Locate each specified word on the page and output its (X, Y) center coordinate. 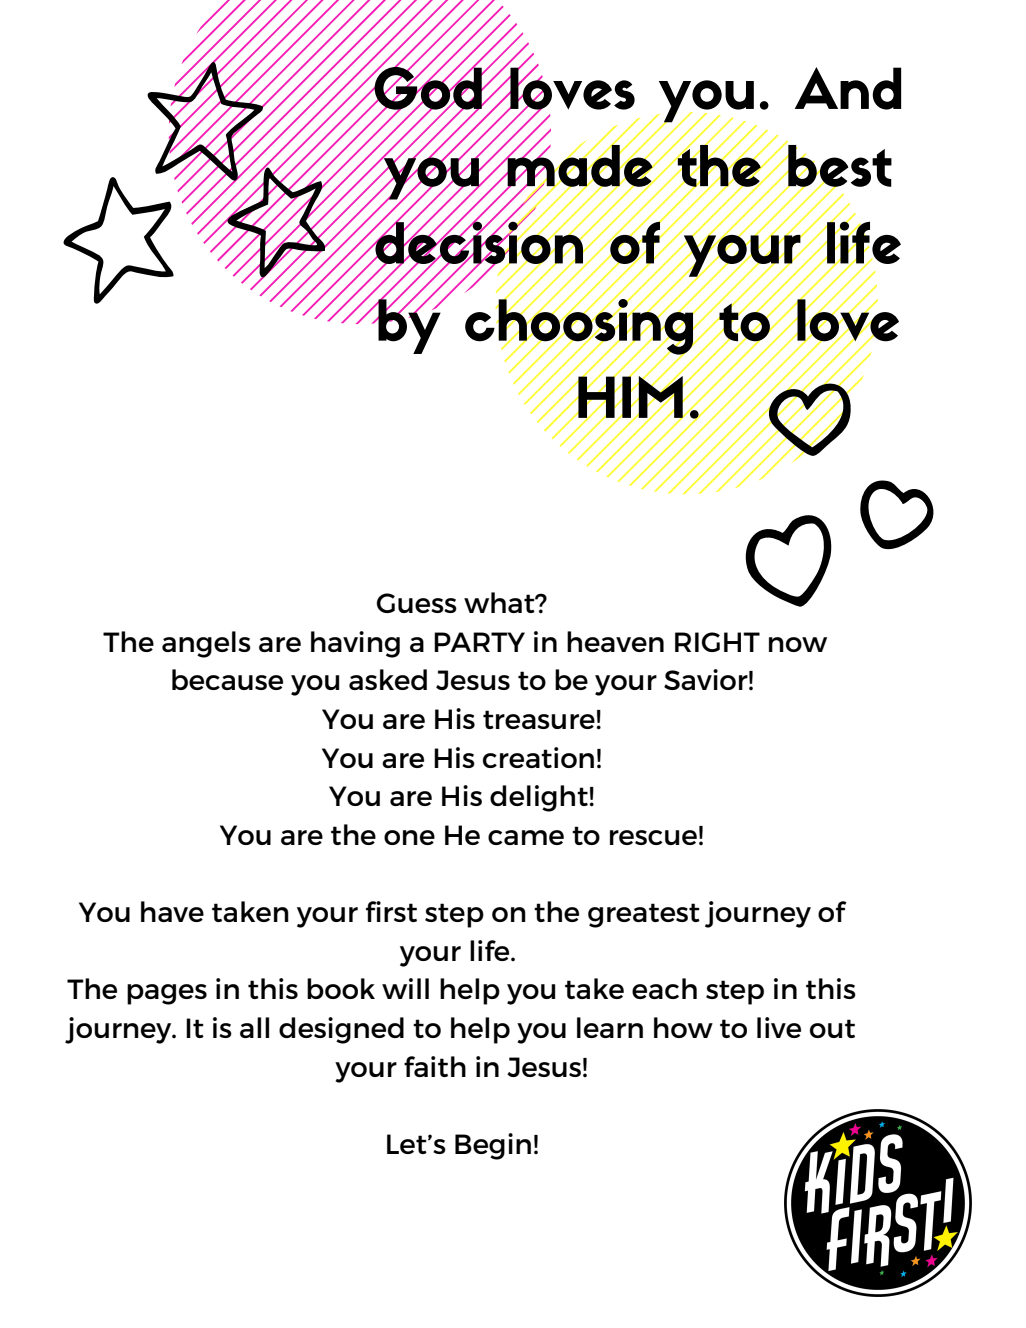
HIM (630, 396)
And (848, 88)
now (798, 644)
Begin (493, 1146)
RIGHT (717, 642)
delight (539, 798)
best (839, 165)
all (254, 1027)
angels (206, 644)
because (227, 679)
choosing (580, 327)
